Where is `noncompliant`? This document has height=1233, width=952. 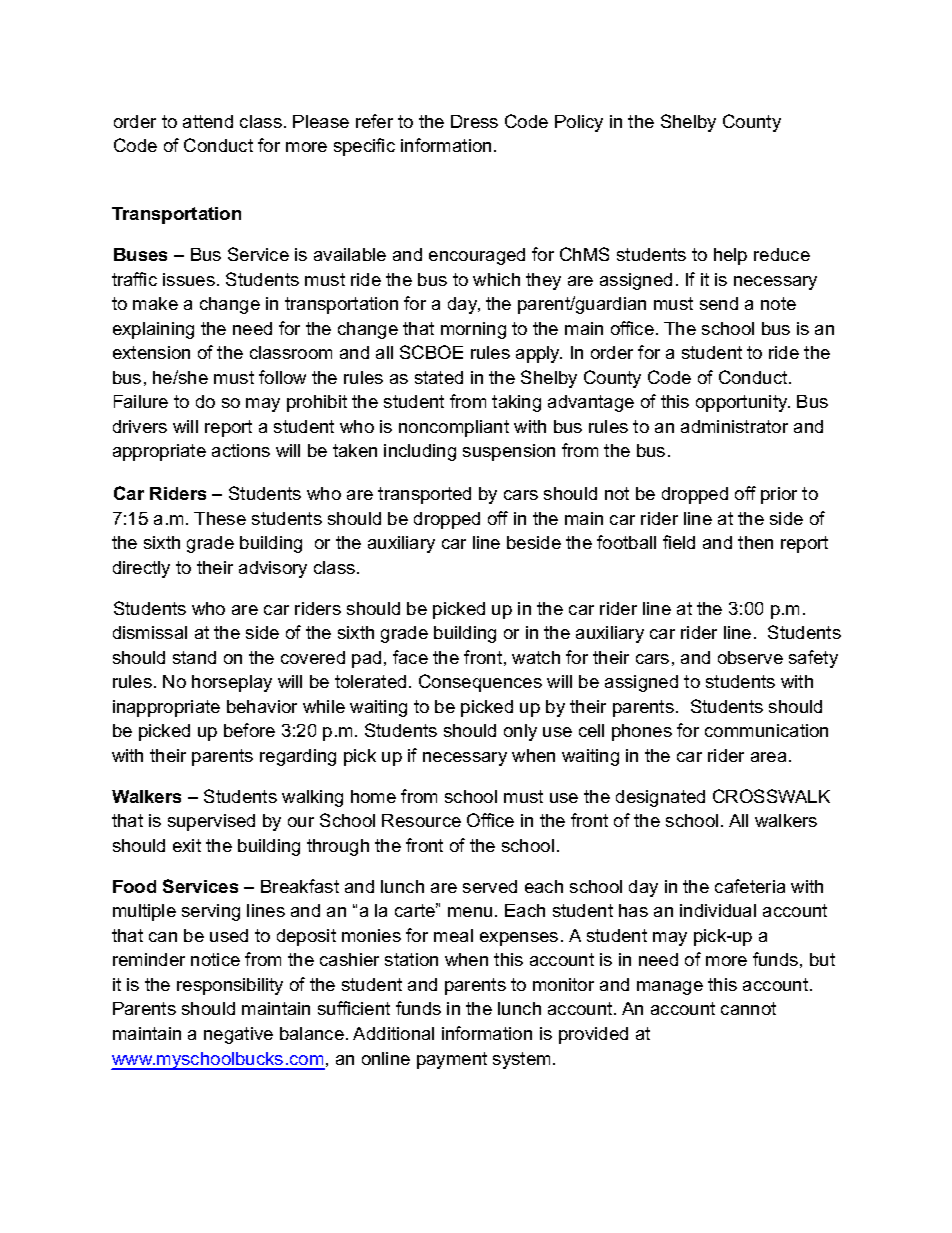
noncompliant is located at coordinates (454, 428).
